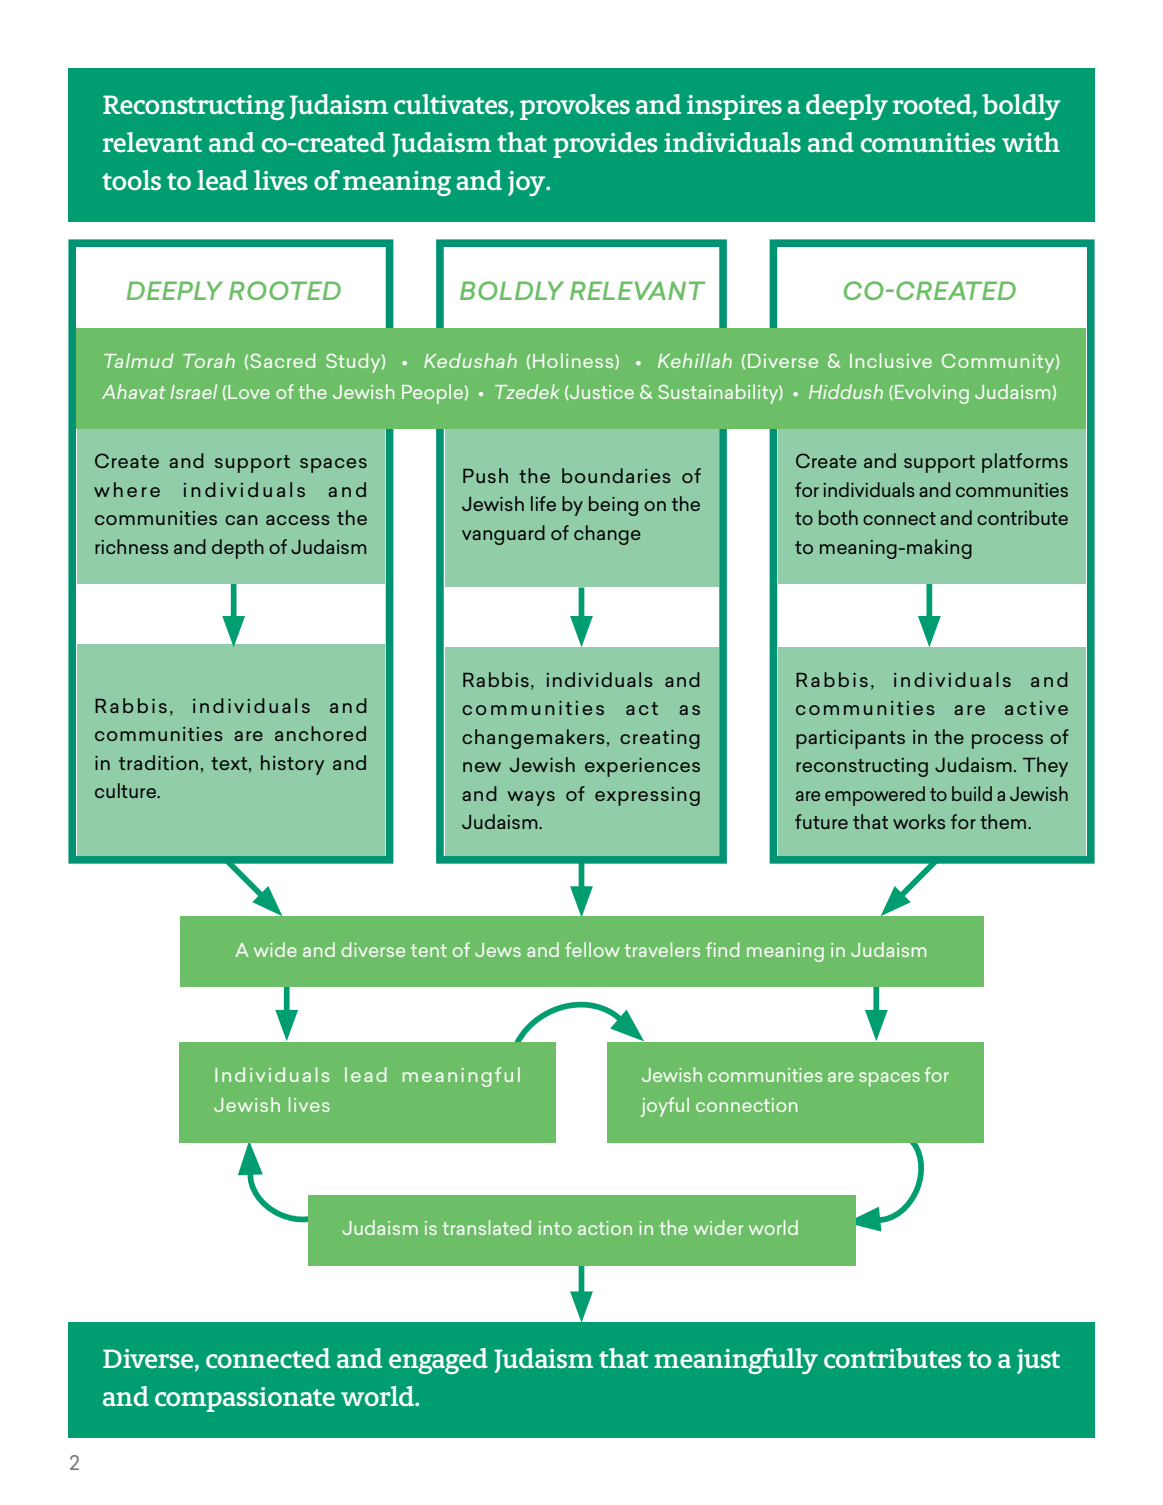 The image size is (1163, 1505). Describe the element at coordinates (238, 549) in the screenshot. I see `depth` at that location.
